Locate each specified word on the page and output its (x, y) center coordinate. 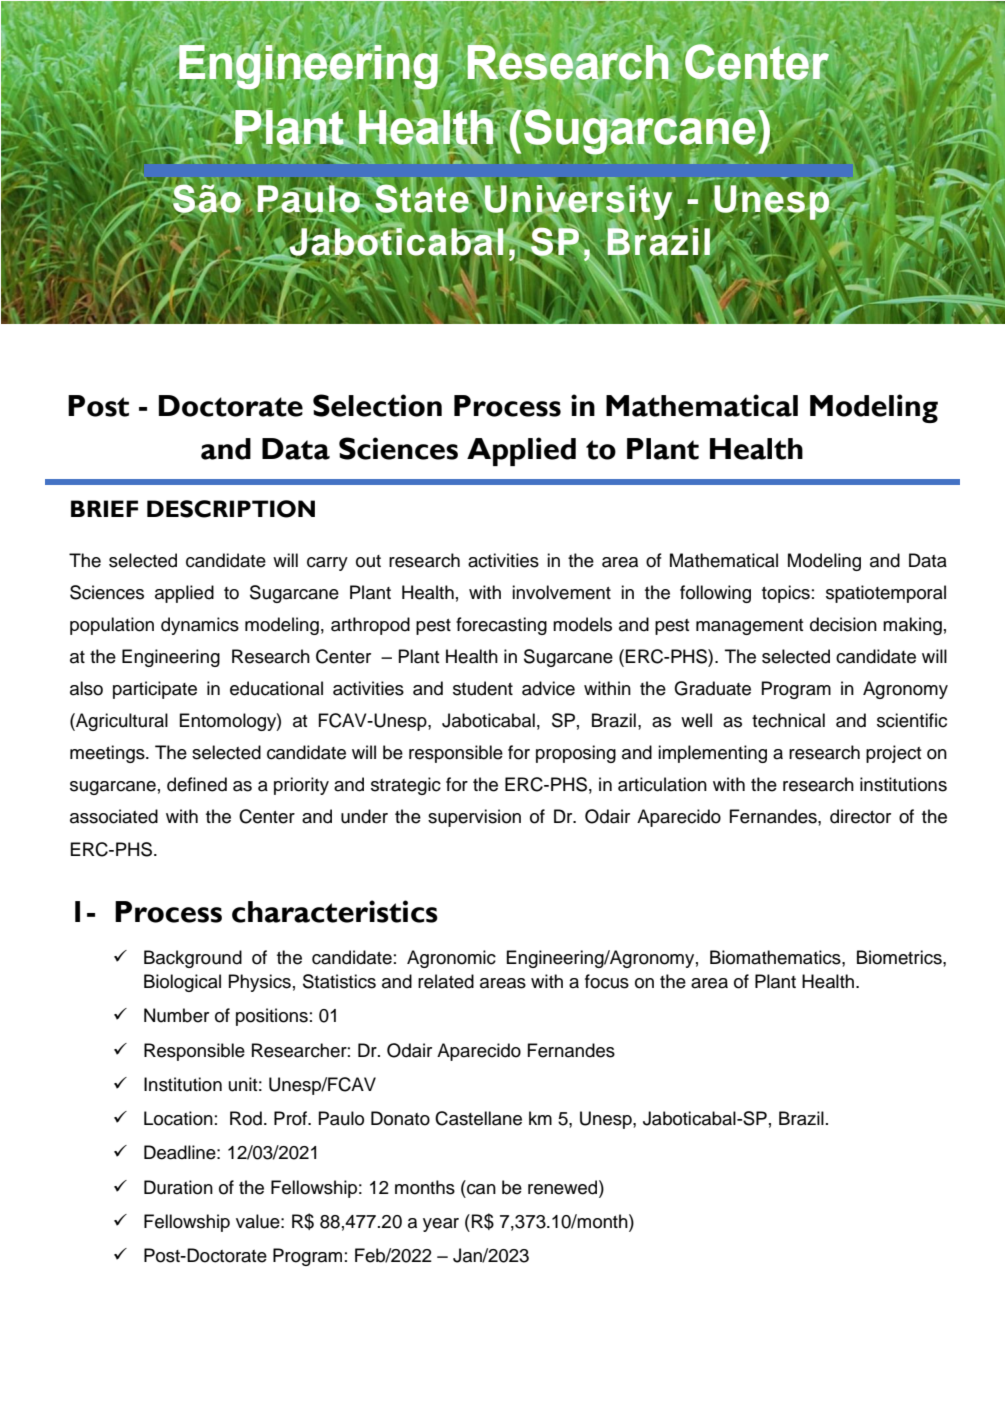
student (483, 688)
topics (786, 594)
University (577, 202)
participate (155, 690)
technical (788, 720)
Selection (377, 405)
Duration (178, 1187)
